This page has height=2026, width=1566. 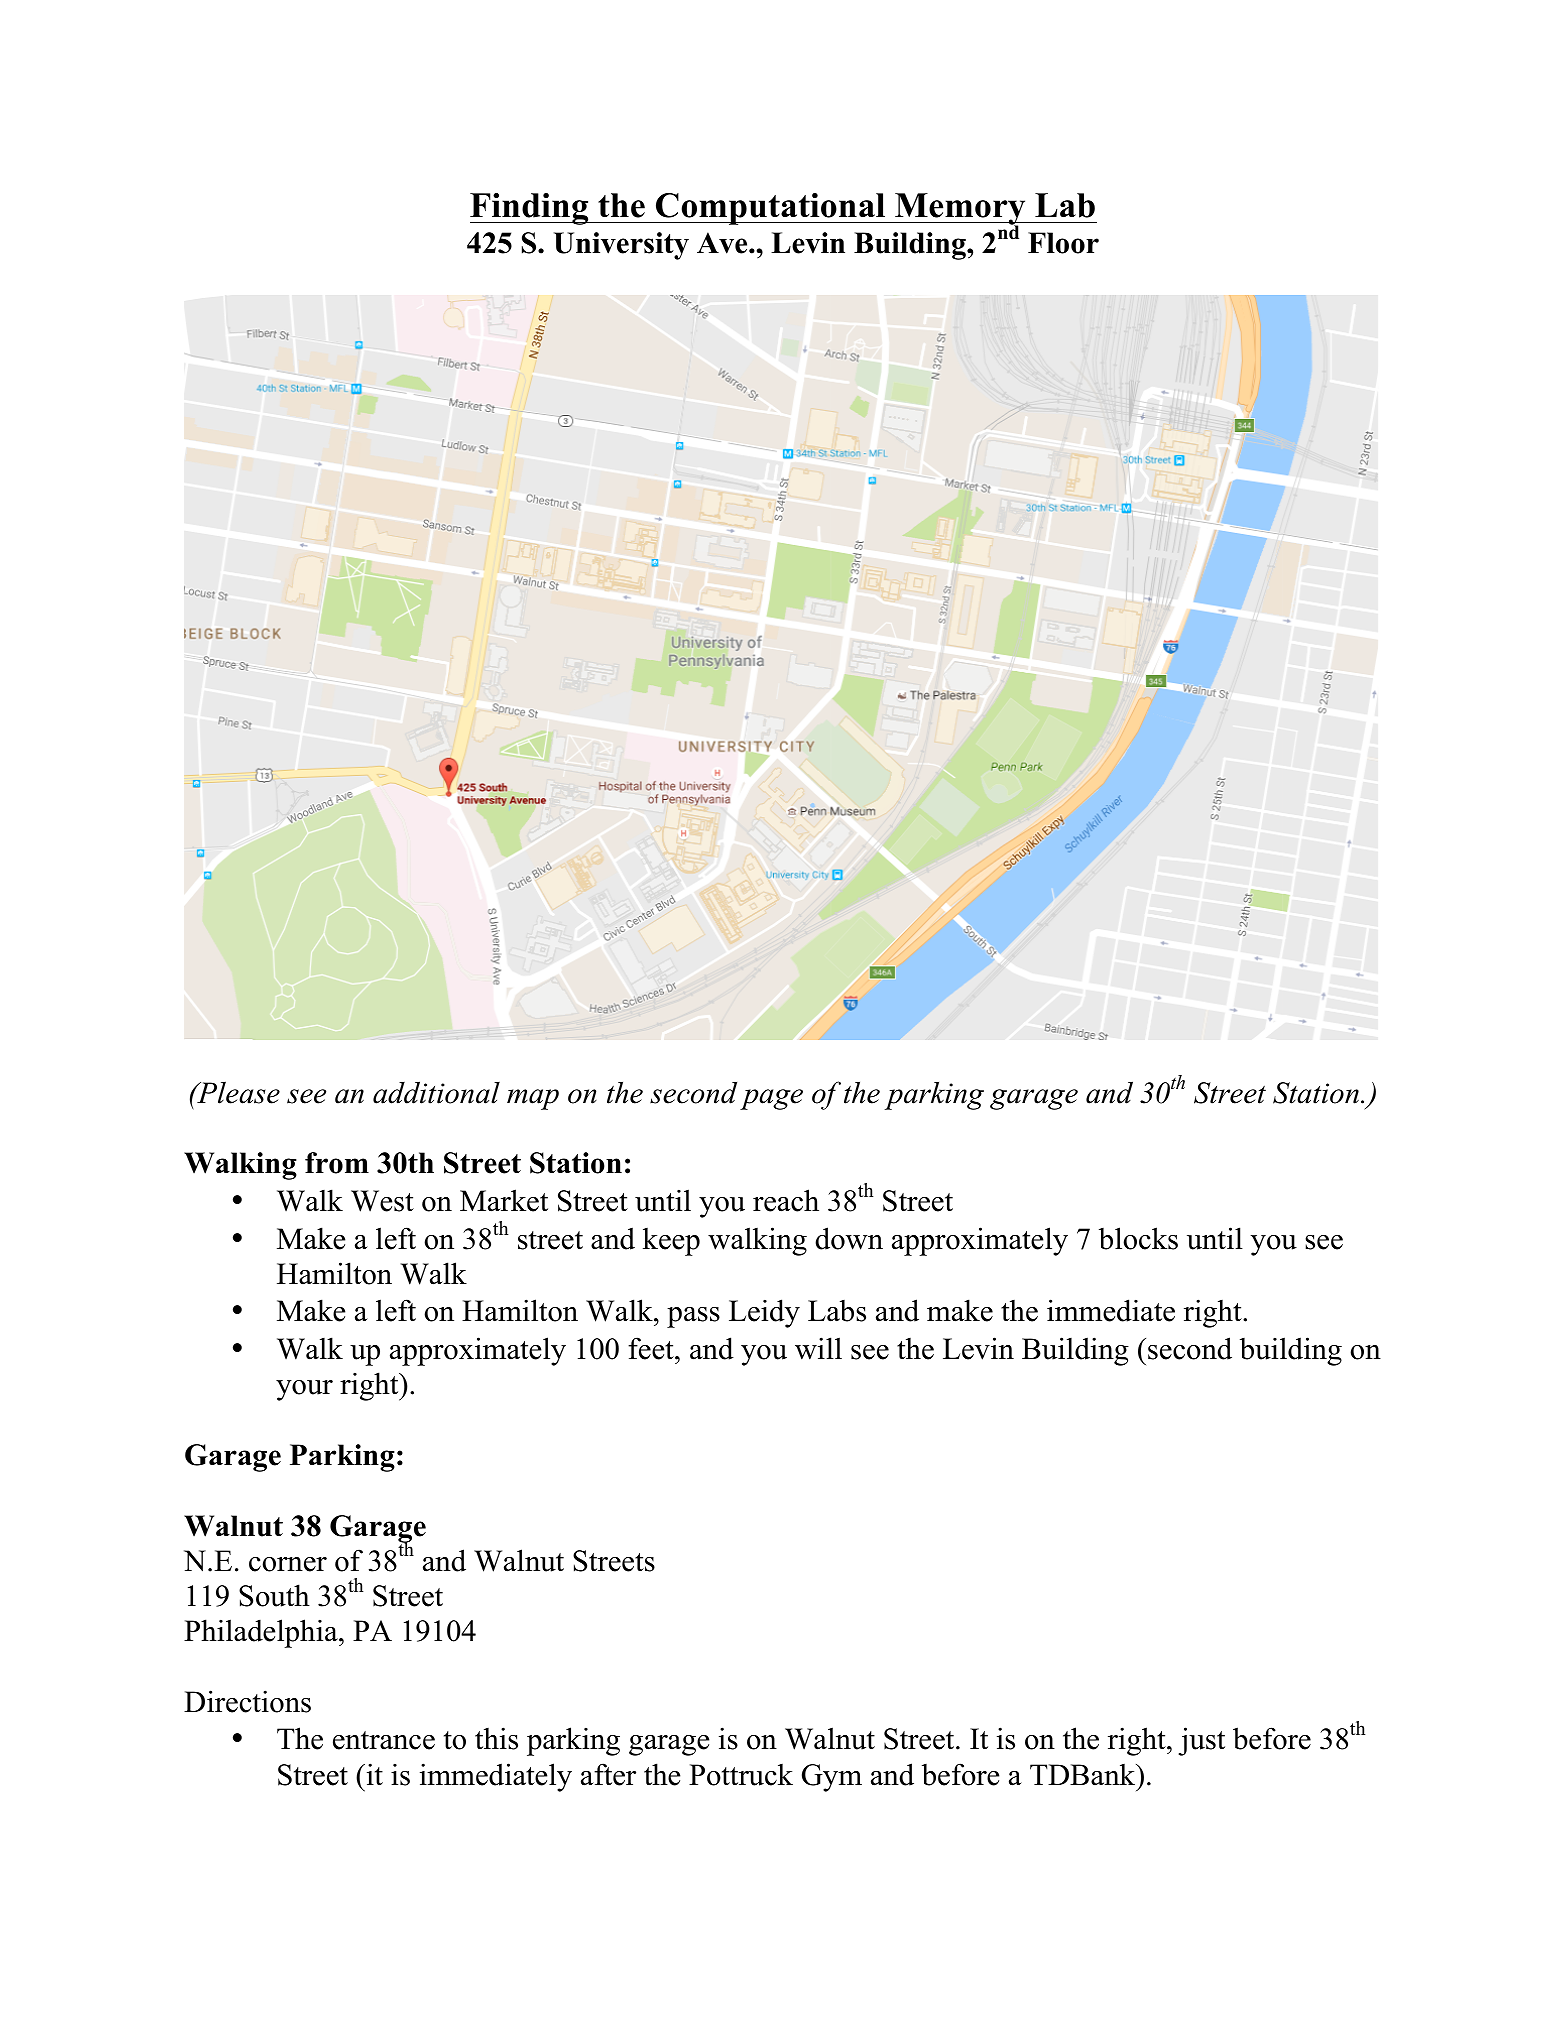 I want to click on will, so click(x=818, y=1348).
